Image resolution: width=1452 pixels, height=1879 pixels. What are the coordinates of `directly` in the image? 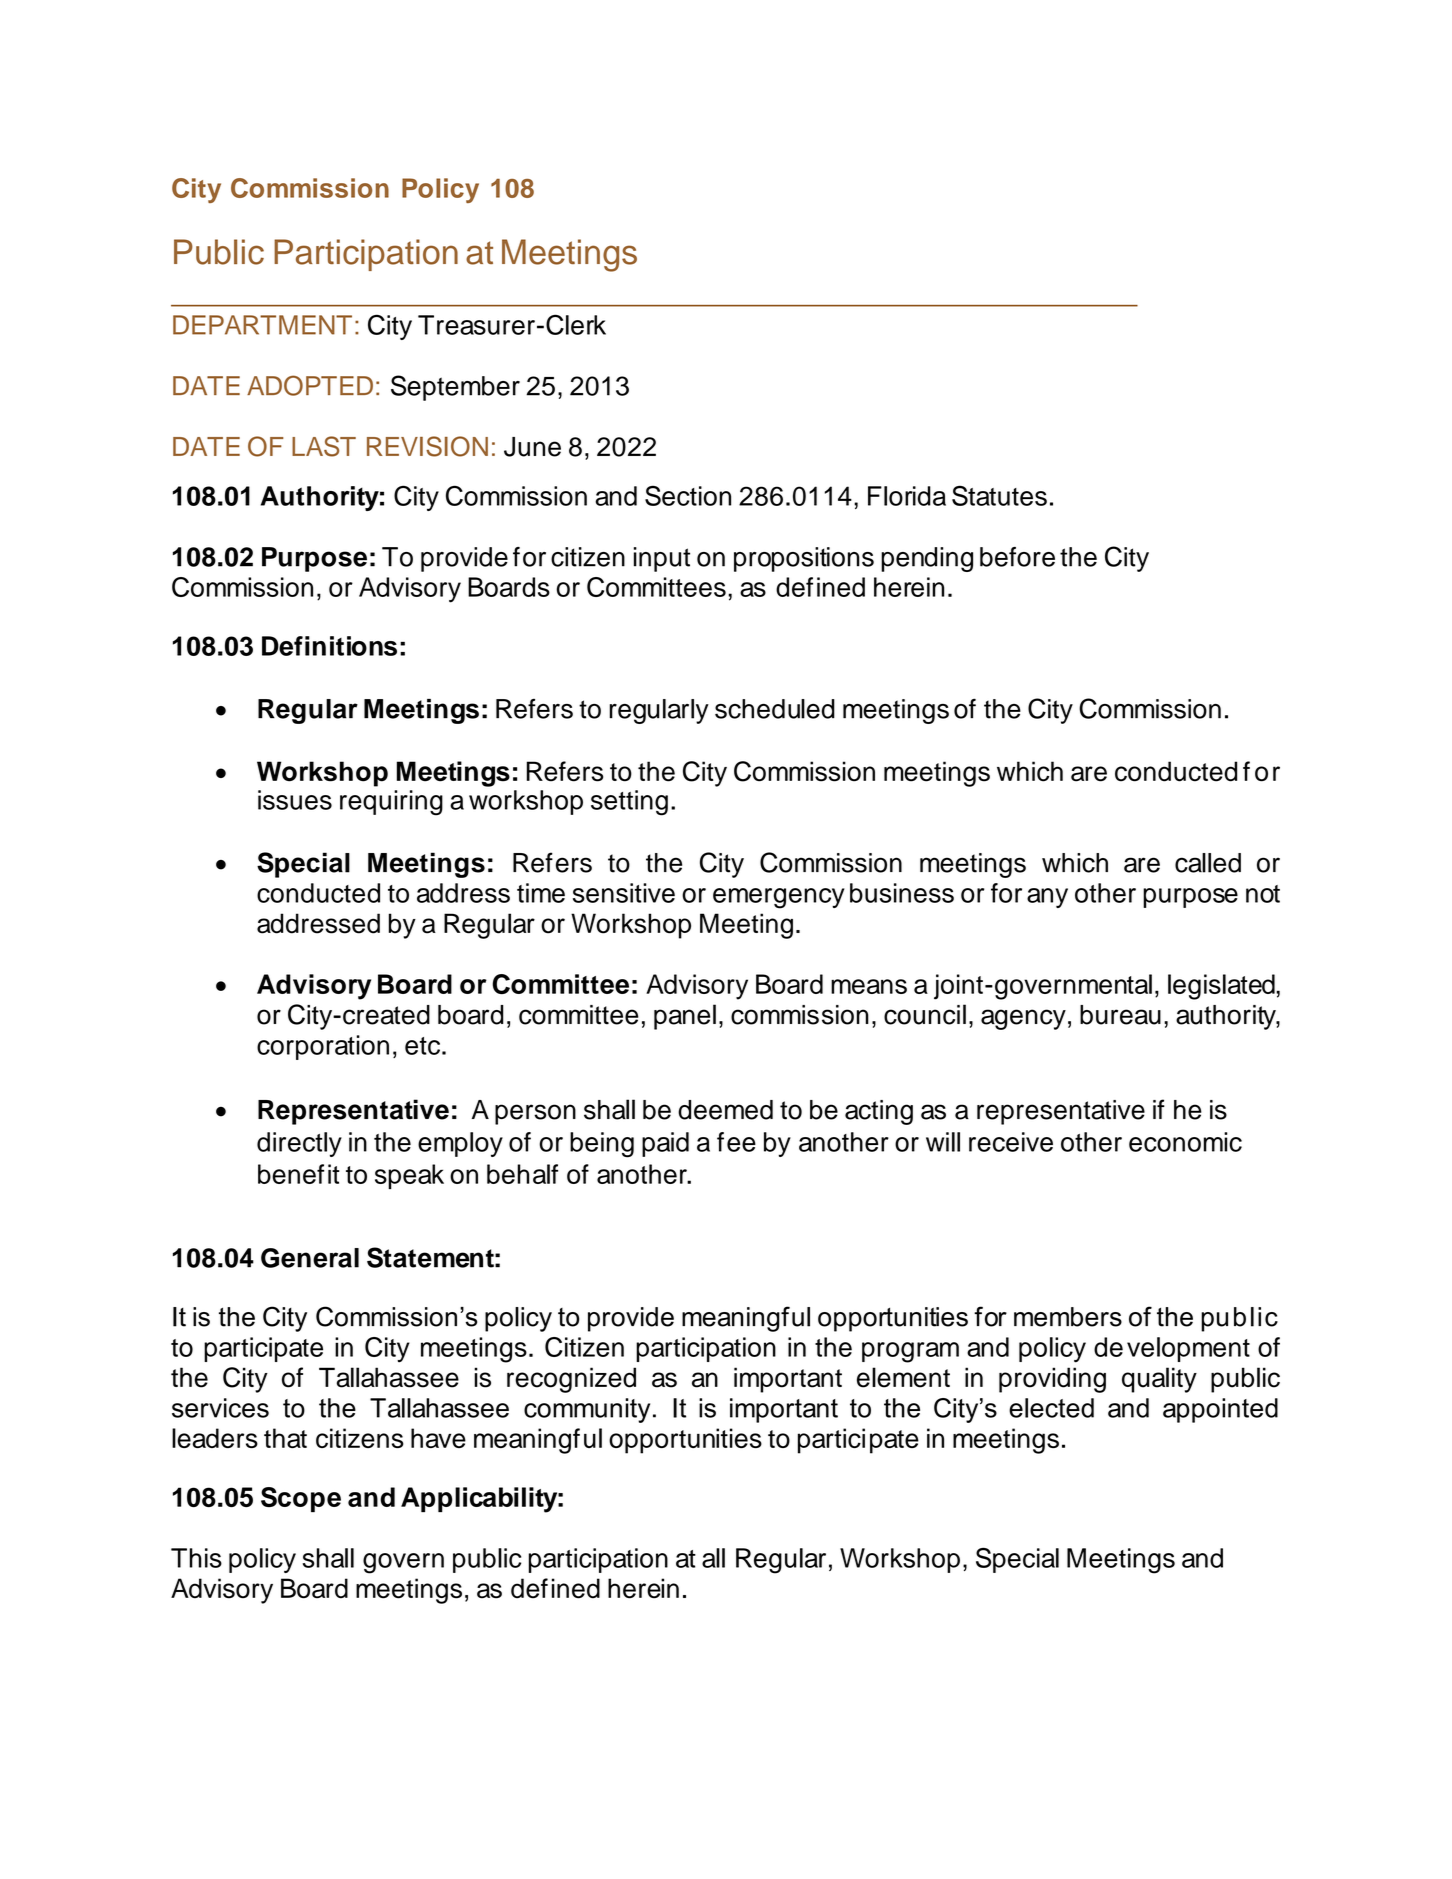 It's located at (299, 1144).
